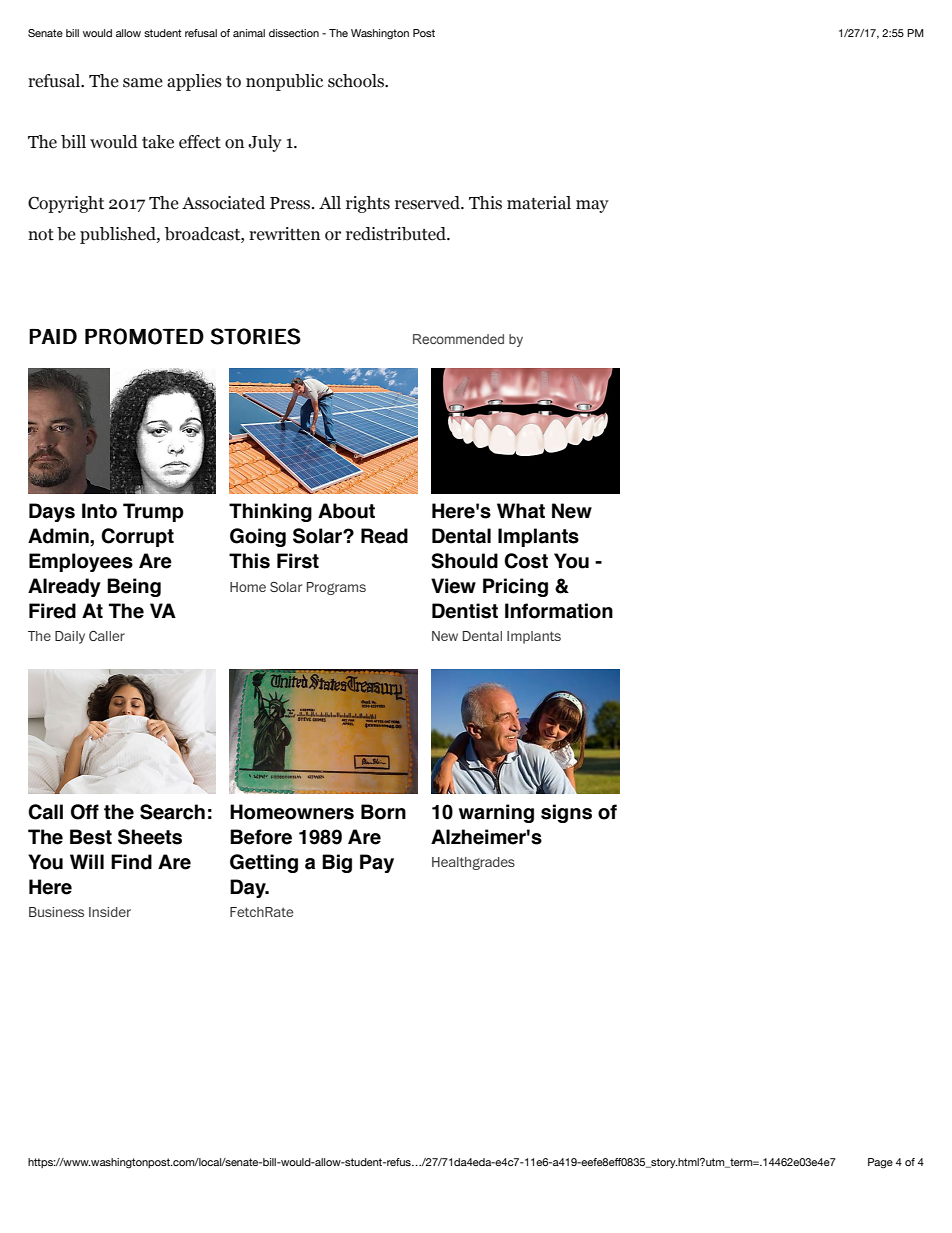 The height and width of the page is (1233, 952). I want to click on Information, so click(559, 611).
